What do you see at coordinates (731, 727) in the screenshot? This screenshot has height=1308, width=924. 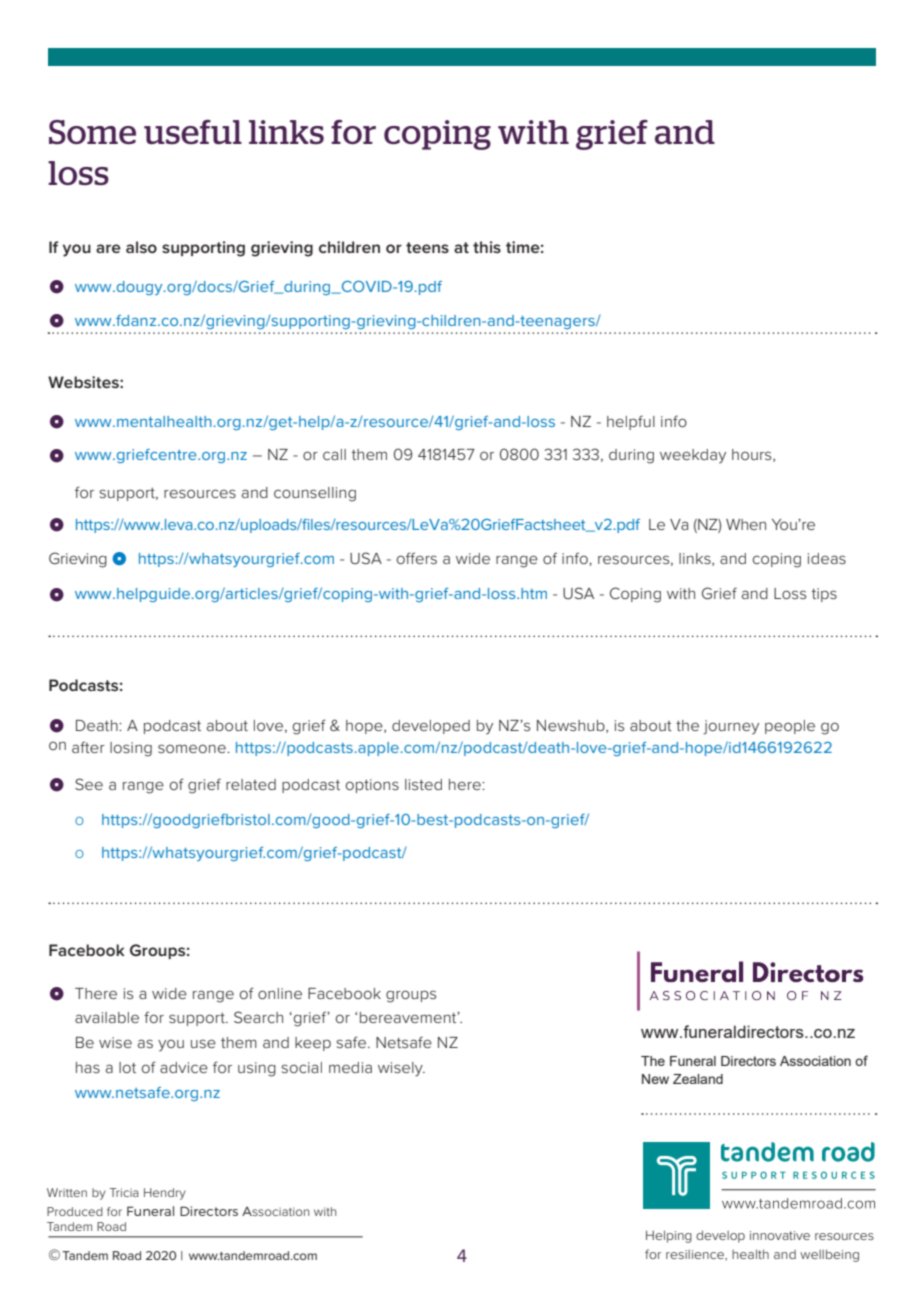 I see `journey` at bounding box center [731, 727].
